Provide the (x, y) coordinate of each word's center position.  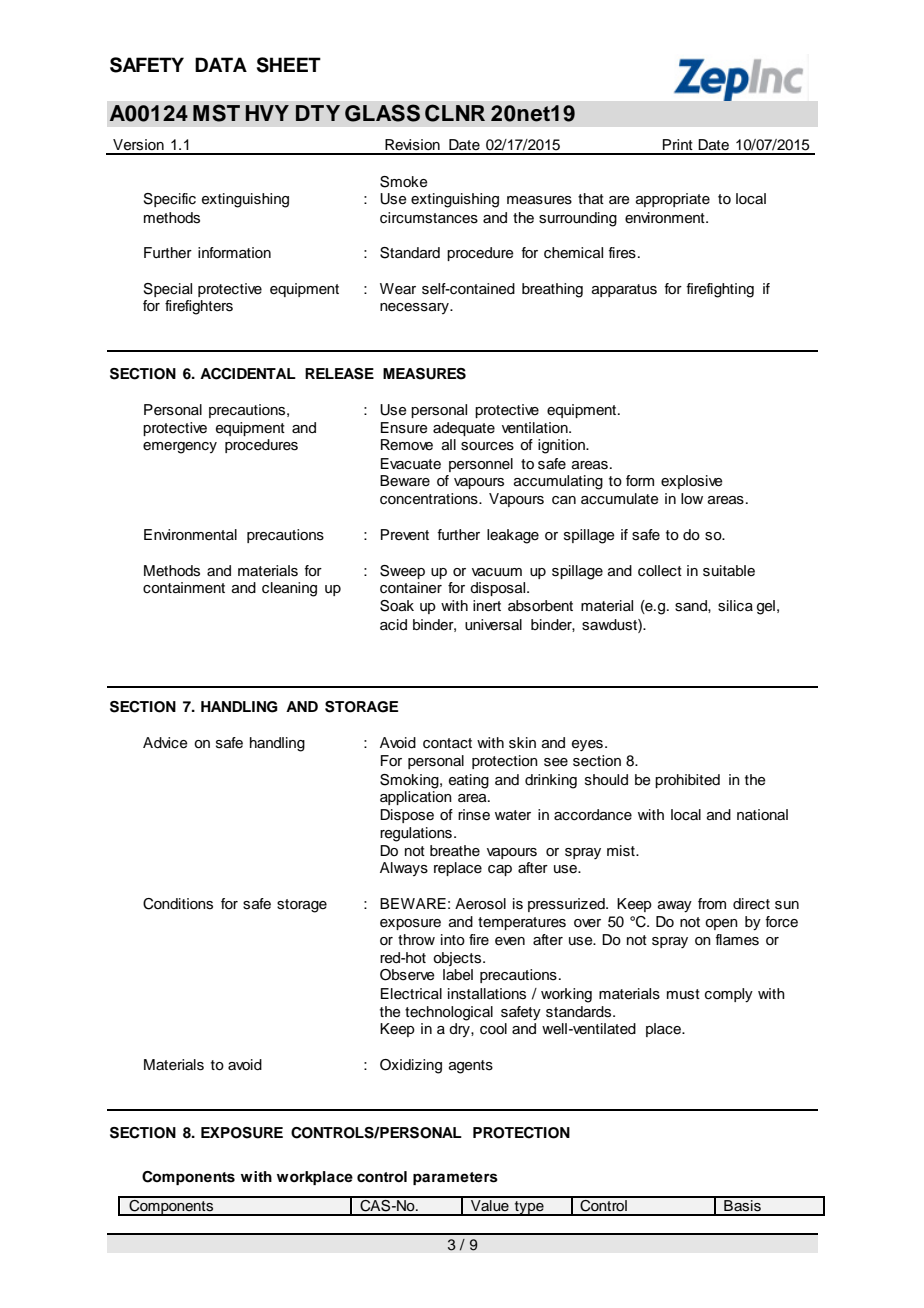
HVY (267, 113)
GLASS (382, 113)
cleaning (289, 589)
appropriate (673, 200)
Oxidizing (411, 1066)
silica (735, 606)
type (529, 1208)
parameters (455, 1178)
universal (493, 625)
